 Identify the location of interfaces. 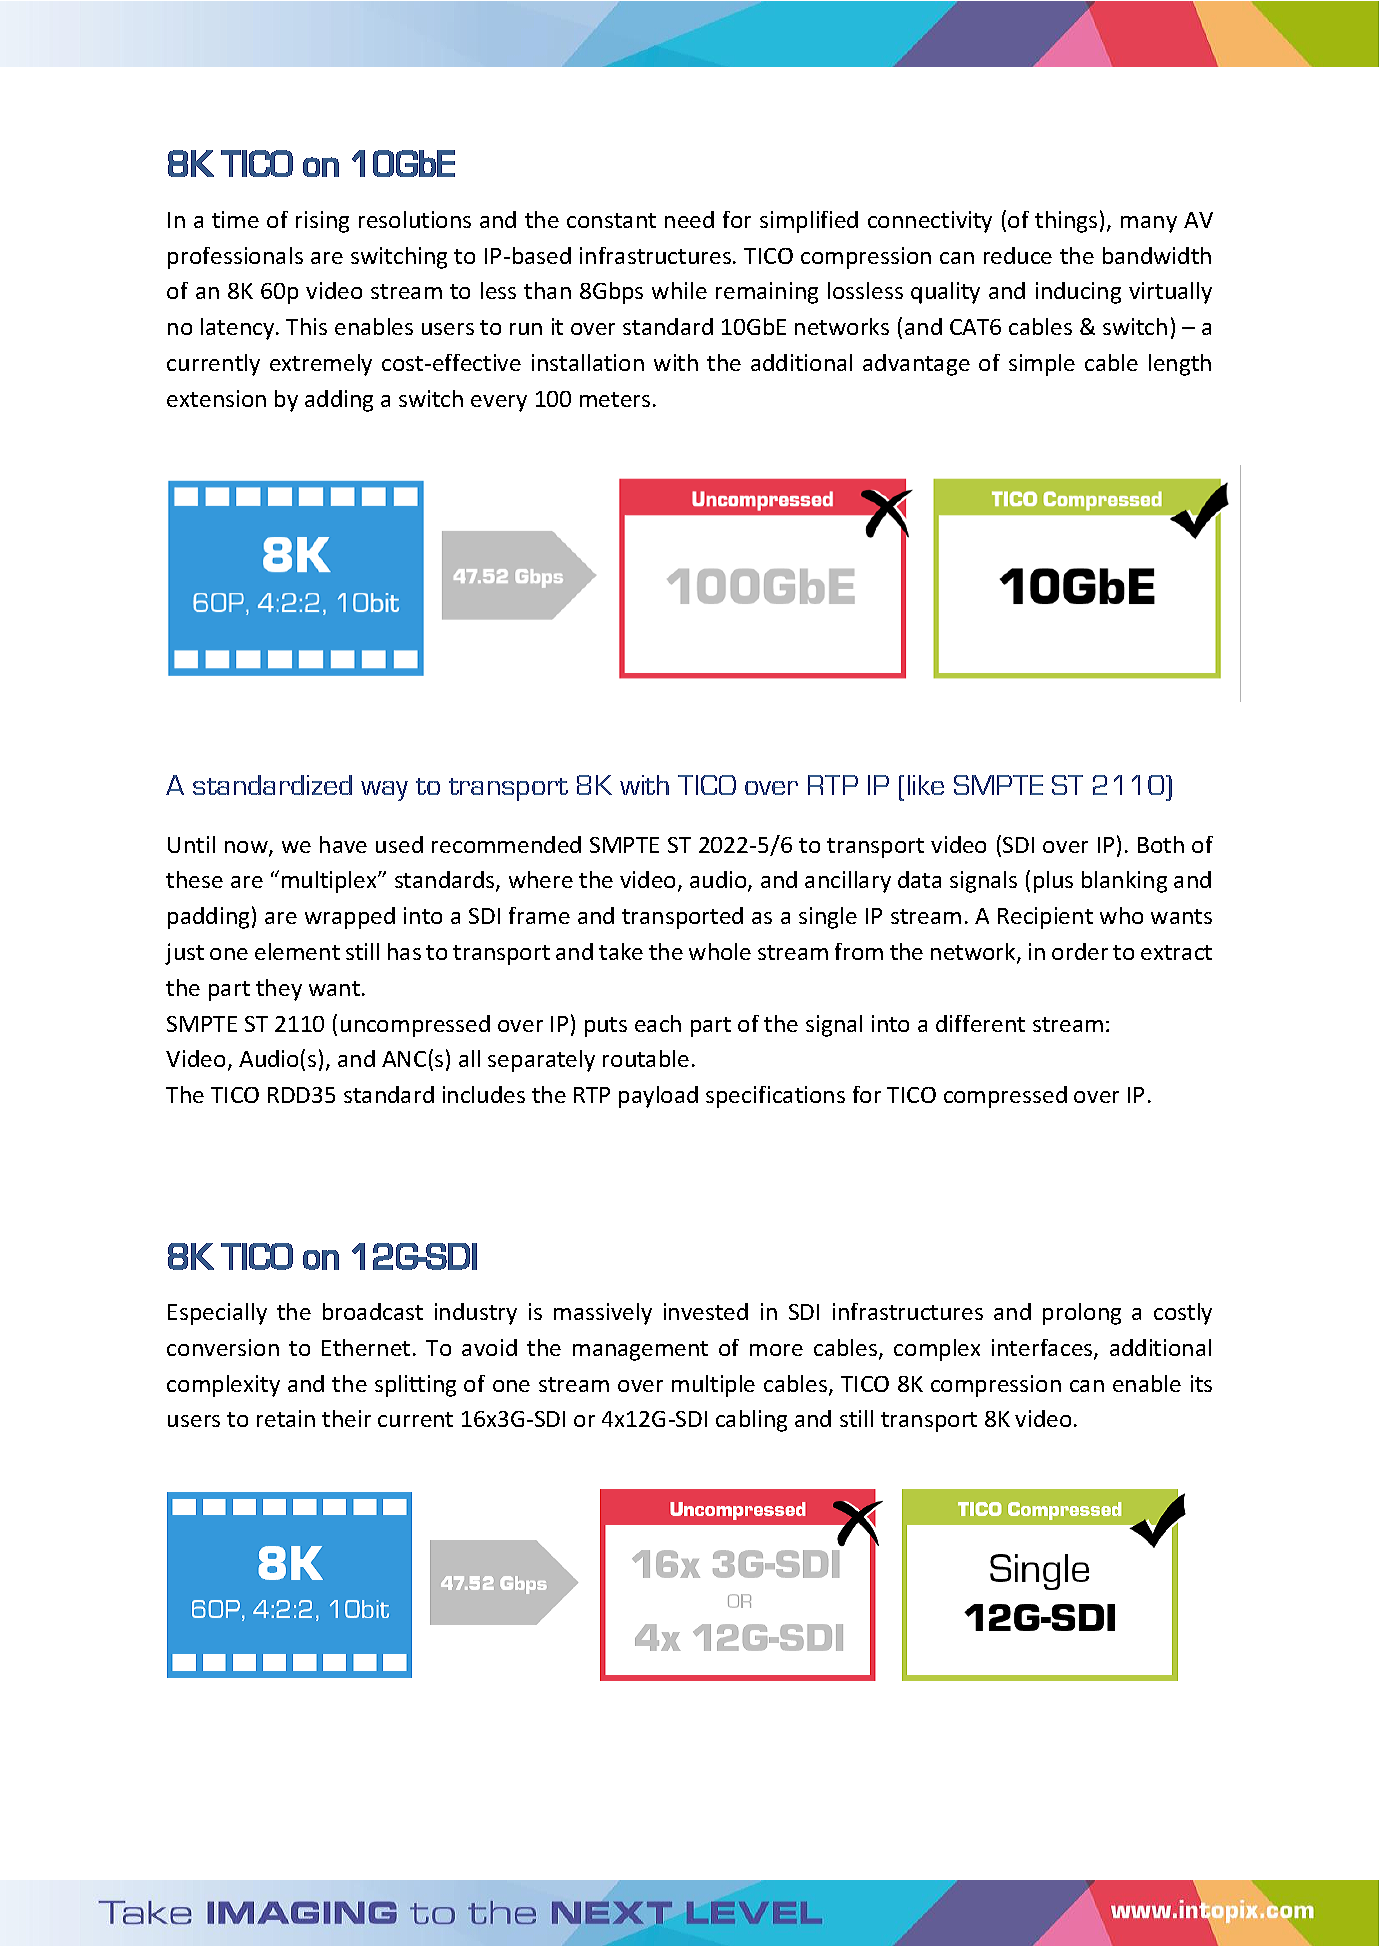
(1043, 1349).
